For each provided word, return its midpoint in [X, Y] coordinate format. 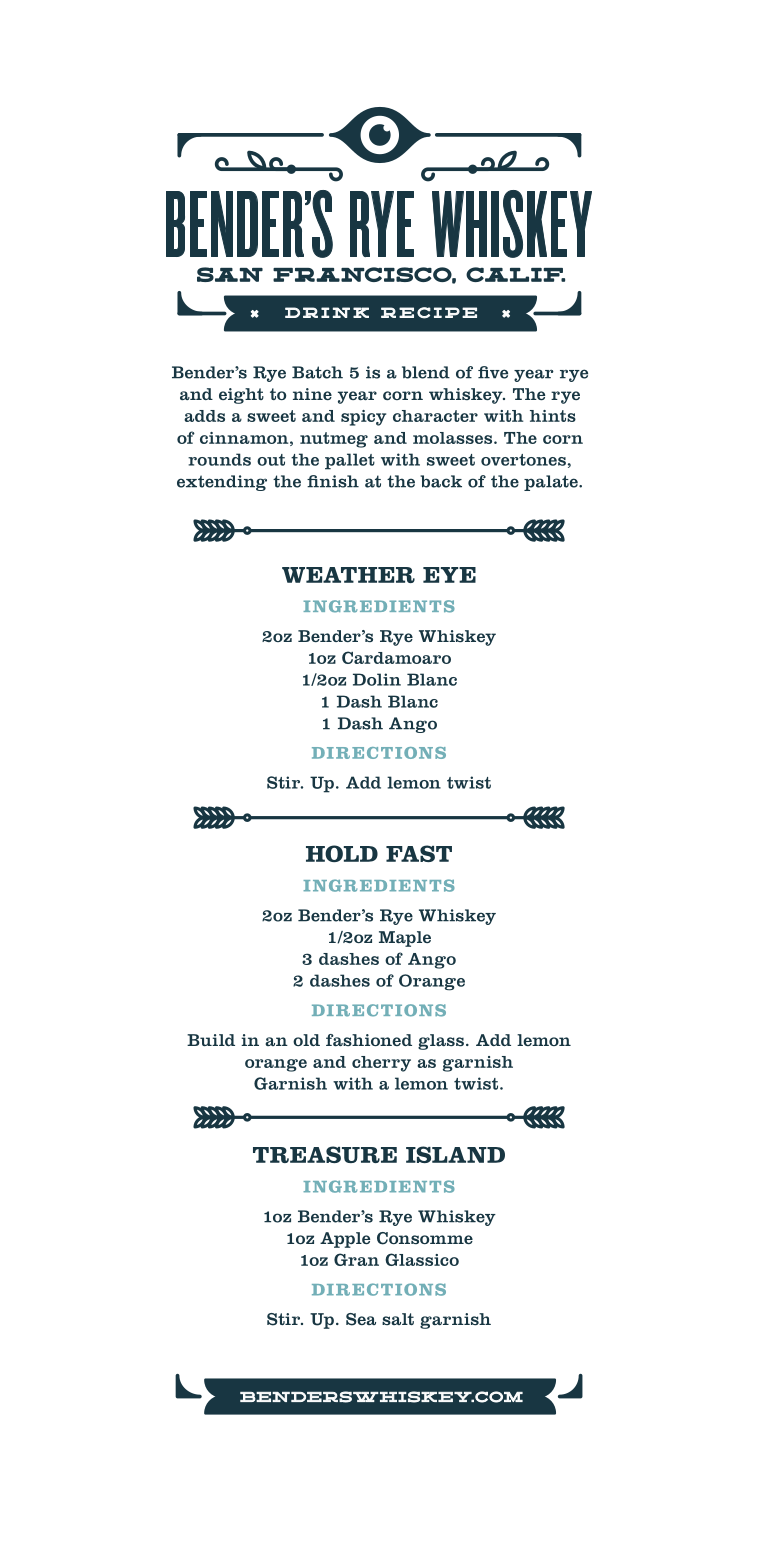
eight [241, 396]
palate [552, 483]
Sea [361, 1319]
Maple [405, 939]
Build [211, 1040]
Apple [345, 1240]
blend [426, 372]
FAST [419, 853]
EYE [449, 575]
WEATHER [348, 575]
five [493, 372]
